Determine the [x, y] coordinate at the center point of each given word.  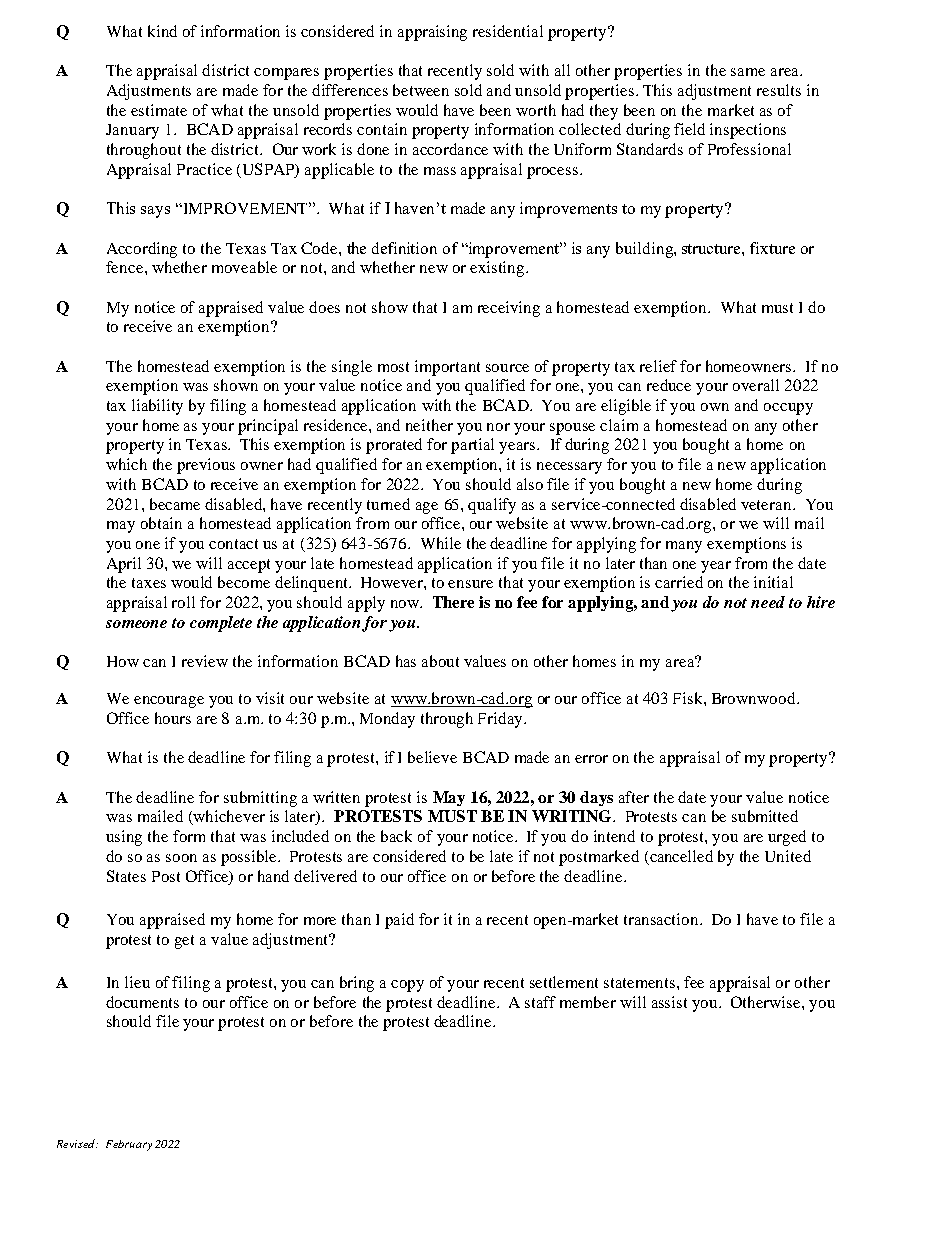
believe [432, 757]
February [129, 1145]
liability [157, 407]
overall [756, 385]
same [748, 72]
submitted [765, 816]
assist [669, 1002]
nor [498, 427]
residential [508, 31]
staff [540, 1002]
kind [162, 31]
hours [173, 718]
